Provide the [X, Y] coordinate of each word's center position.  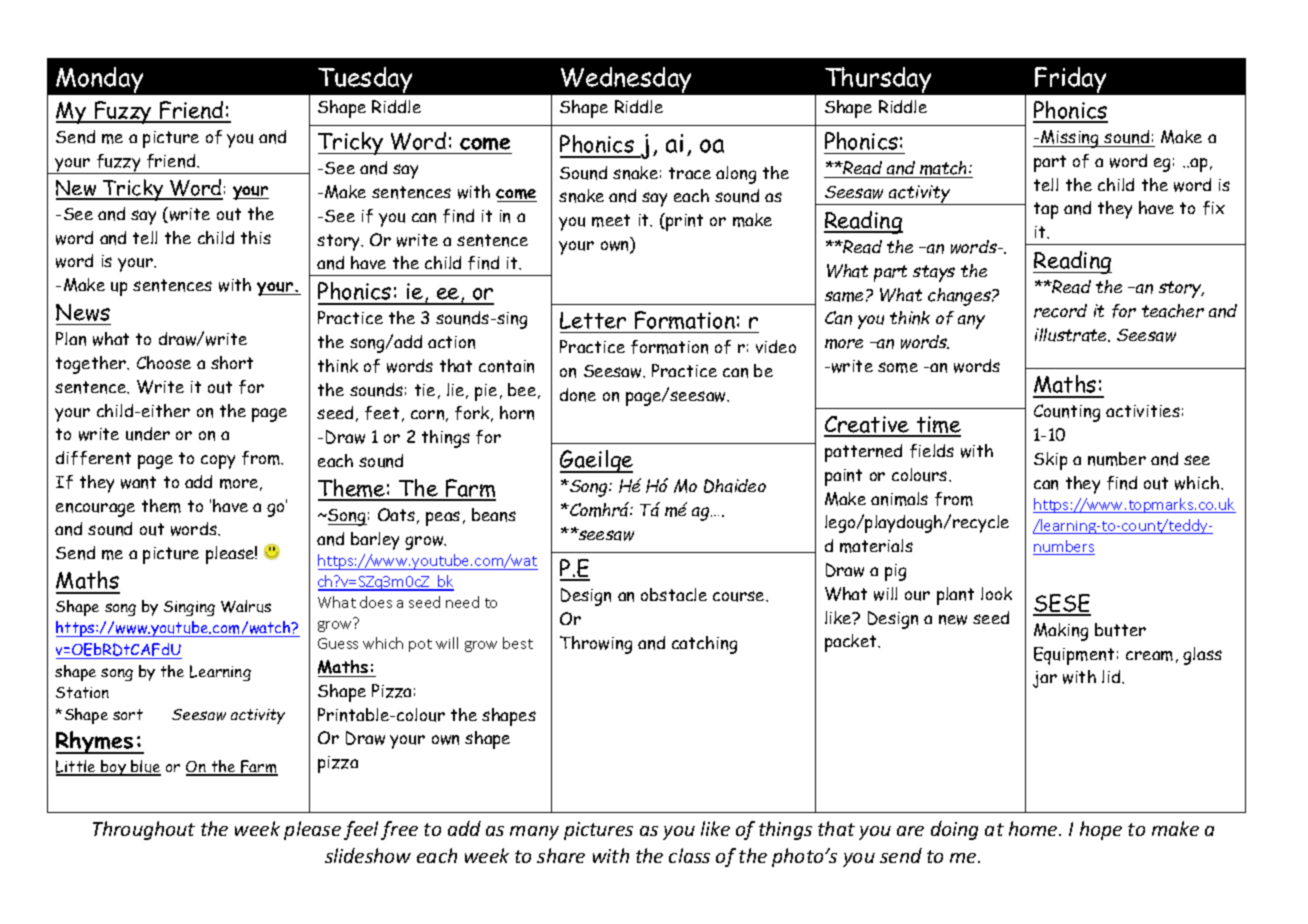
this [256, 237]
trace [690, 173]
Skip [1050, 461]
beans [494, 515]
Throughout [144, 830]
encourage [95, 510]
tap [1046, 210]
